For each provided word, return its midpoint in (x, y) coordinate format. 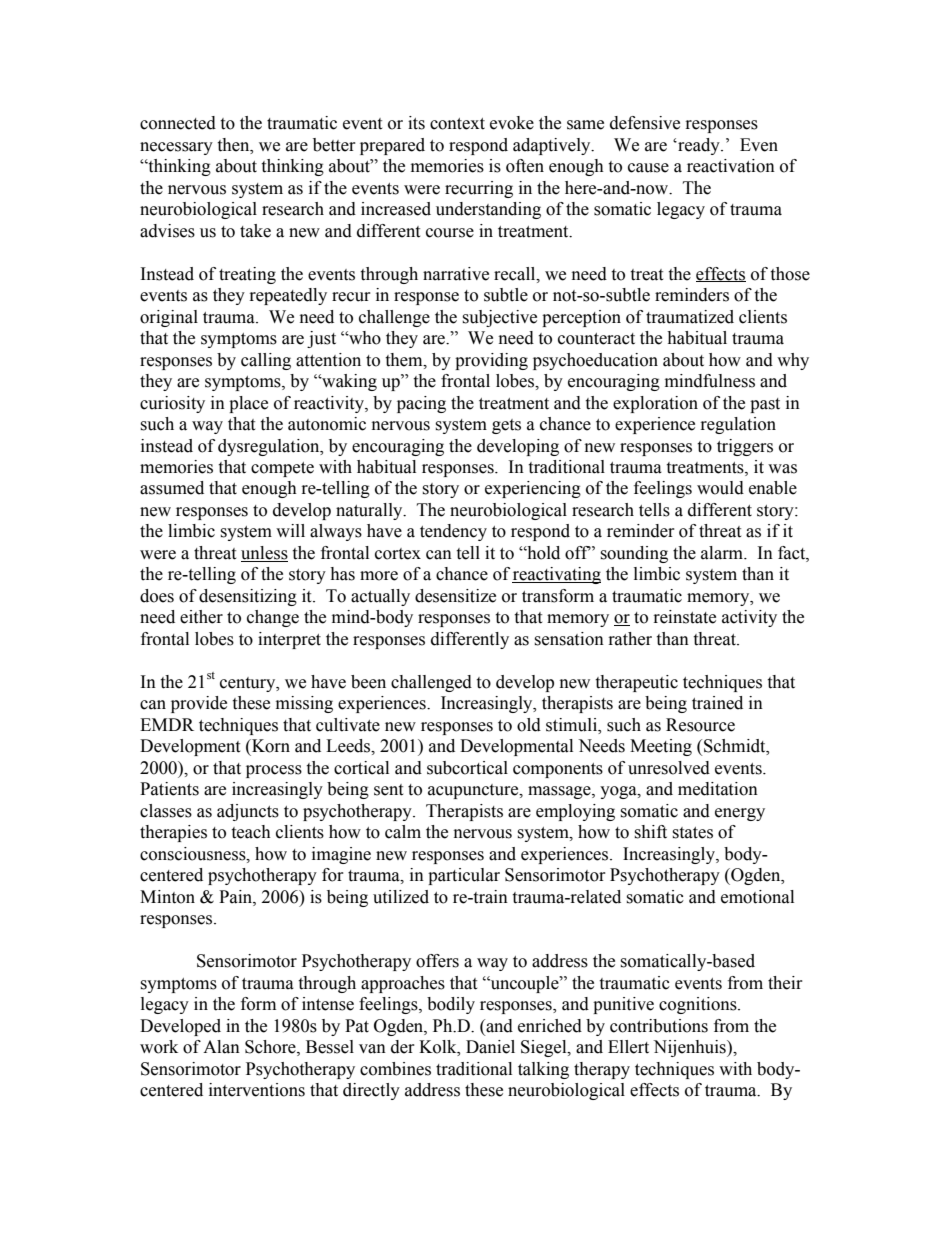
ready (699, 146)
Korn (270, 746)
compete (282, 469)
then (234, 145)
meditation (718, 789)
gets (506, 426)
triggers (745, 447)
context (457, 124)
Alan (221, 1047)
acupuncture (474, 791)
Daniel (490, 1047)
